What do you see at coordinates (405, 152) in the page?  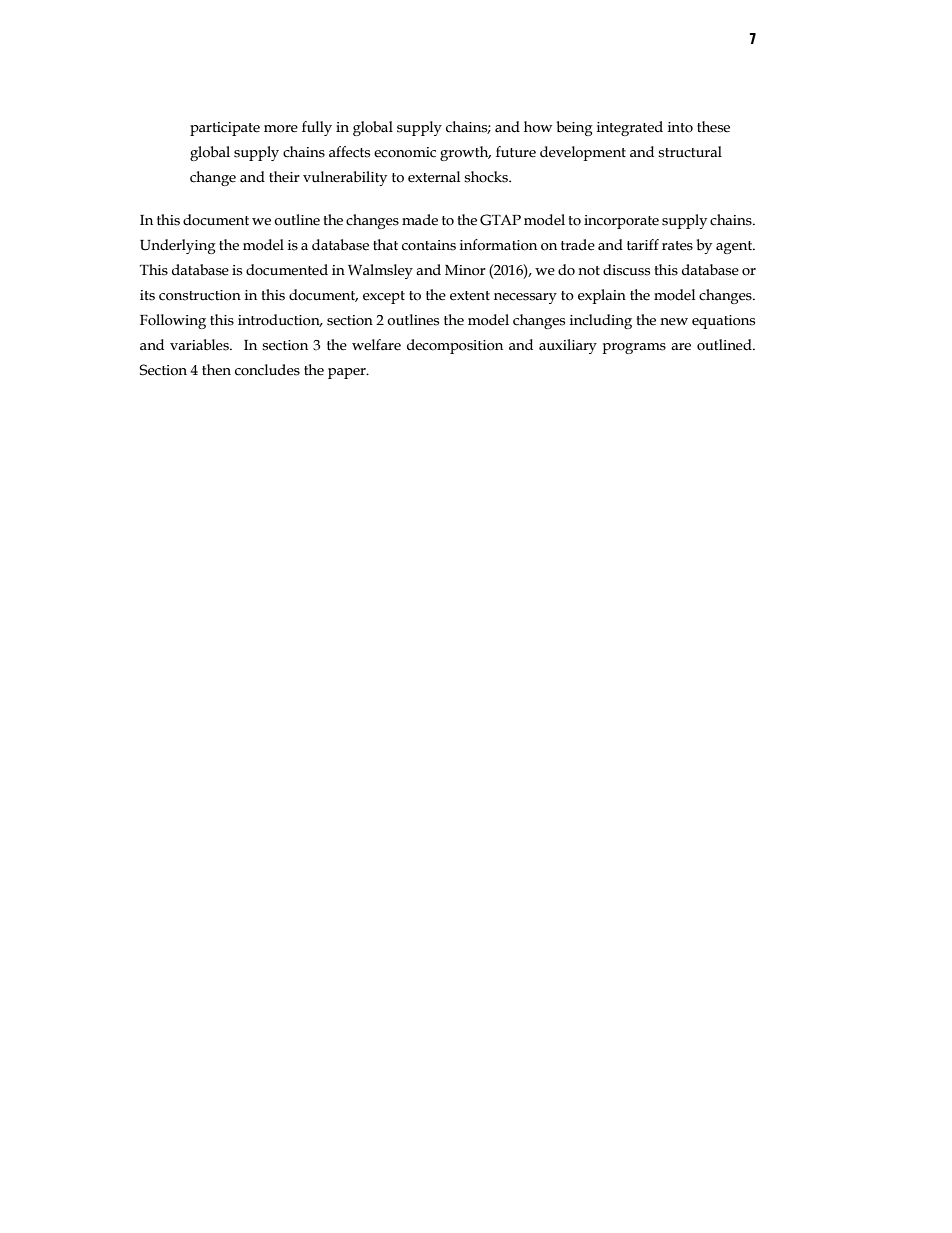 I see `economic` at bounding box center [405, 152].
